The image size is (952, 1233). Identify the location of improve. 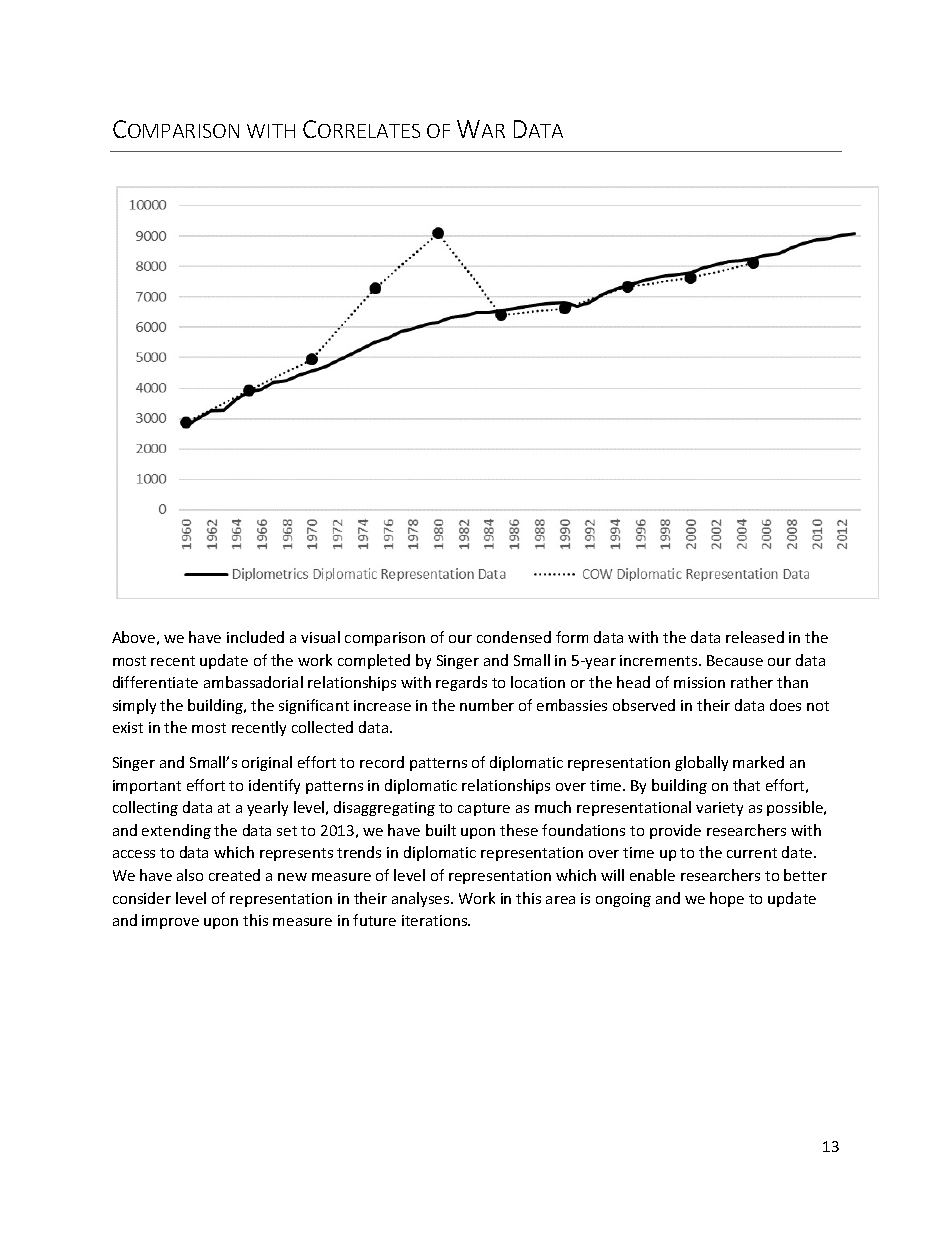
(170, 922).
